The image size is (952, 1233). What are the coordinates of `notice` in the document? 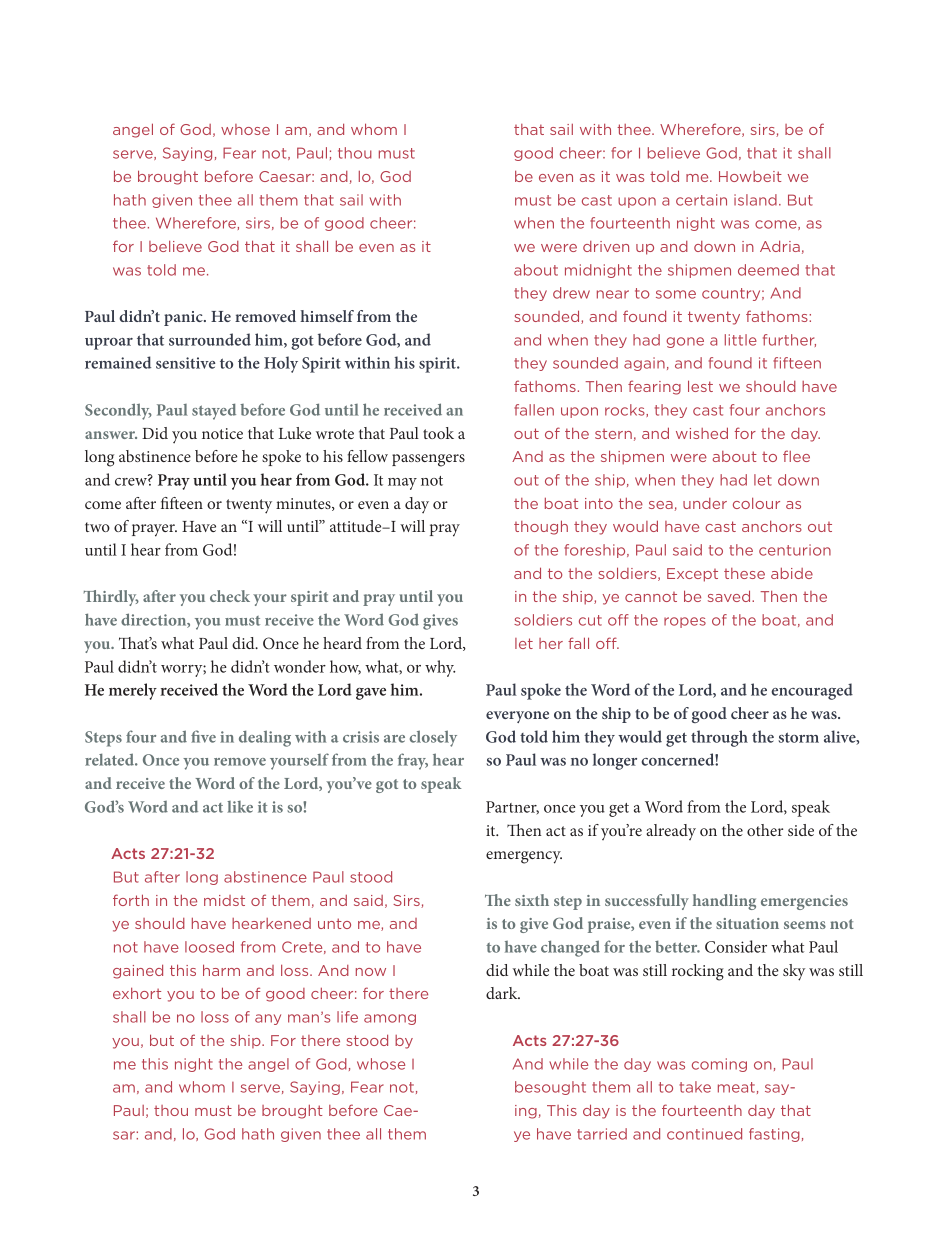 It's located at (222, 433).
